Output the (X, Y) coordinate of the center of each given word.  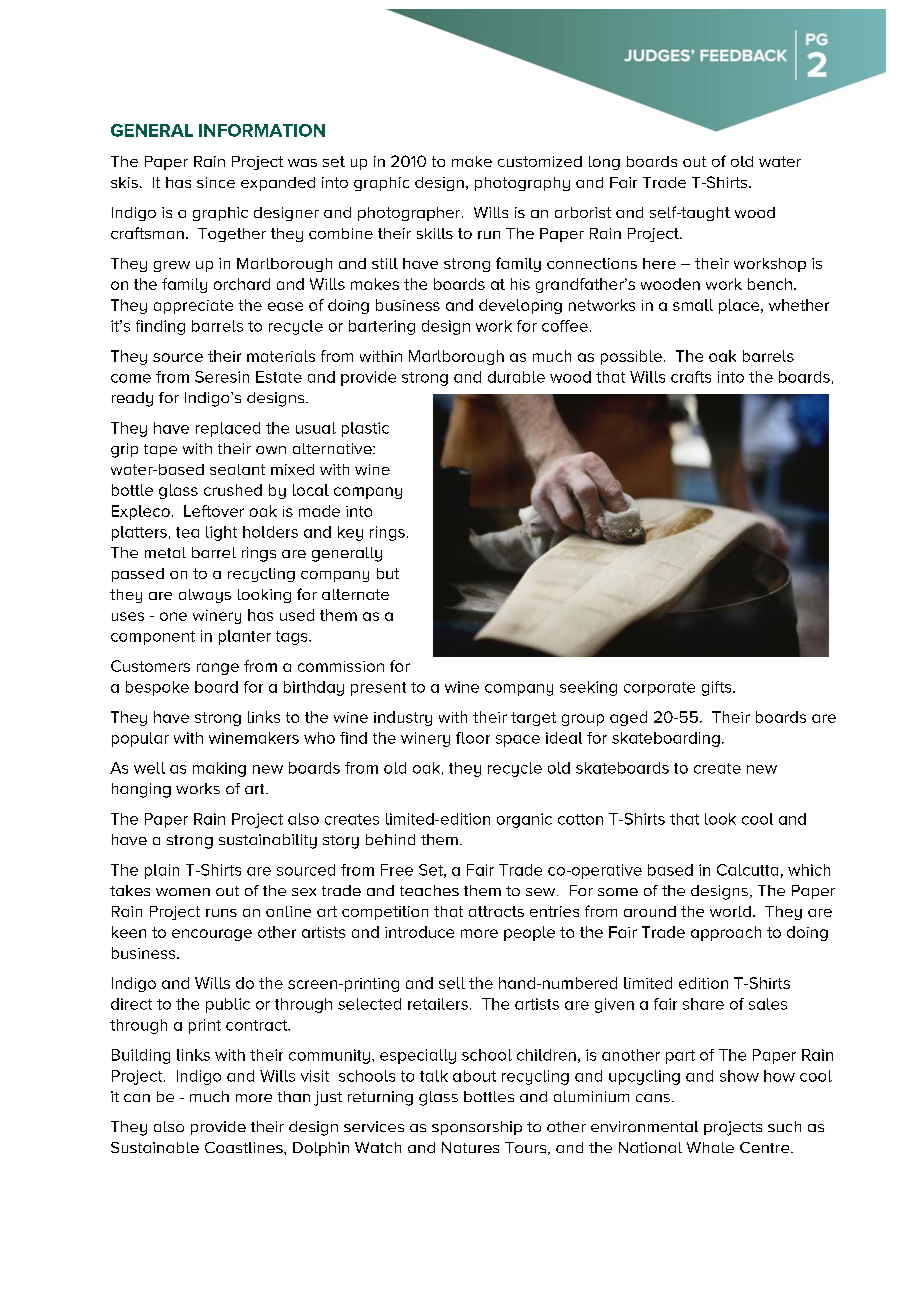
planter (245, 637)
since (216, 182)
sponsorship (477, 1128)
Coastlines (245, 1147)
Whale (710, 1147)
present (378, 689)
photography (522, 184)
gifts (718, 688)
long (604, 163)
